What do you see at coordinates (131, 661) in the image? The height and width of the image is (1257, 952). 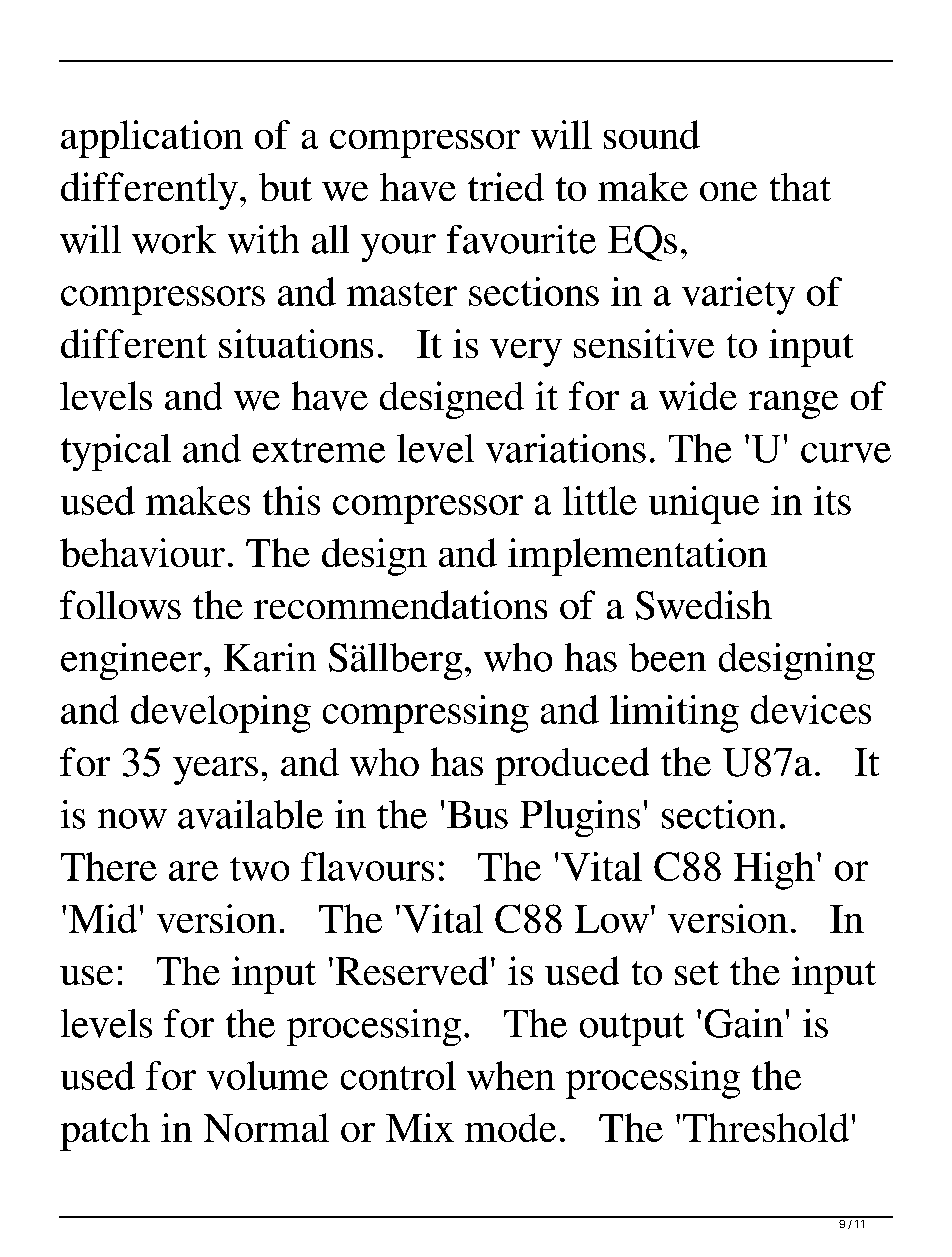 I see `engineer` at bounding box center [131, 661].
